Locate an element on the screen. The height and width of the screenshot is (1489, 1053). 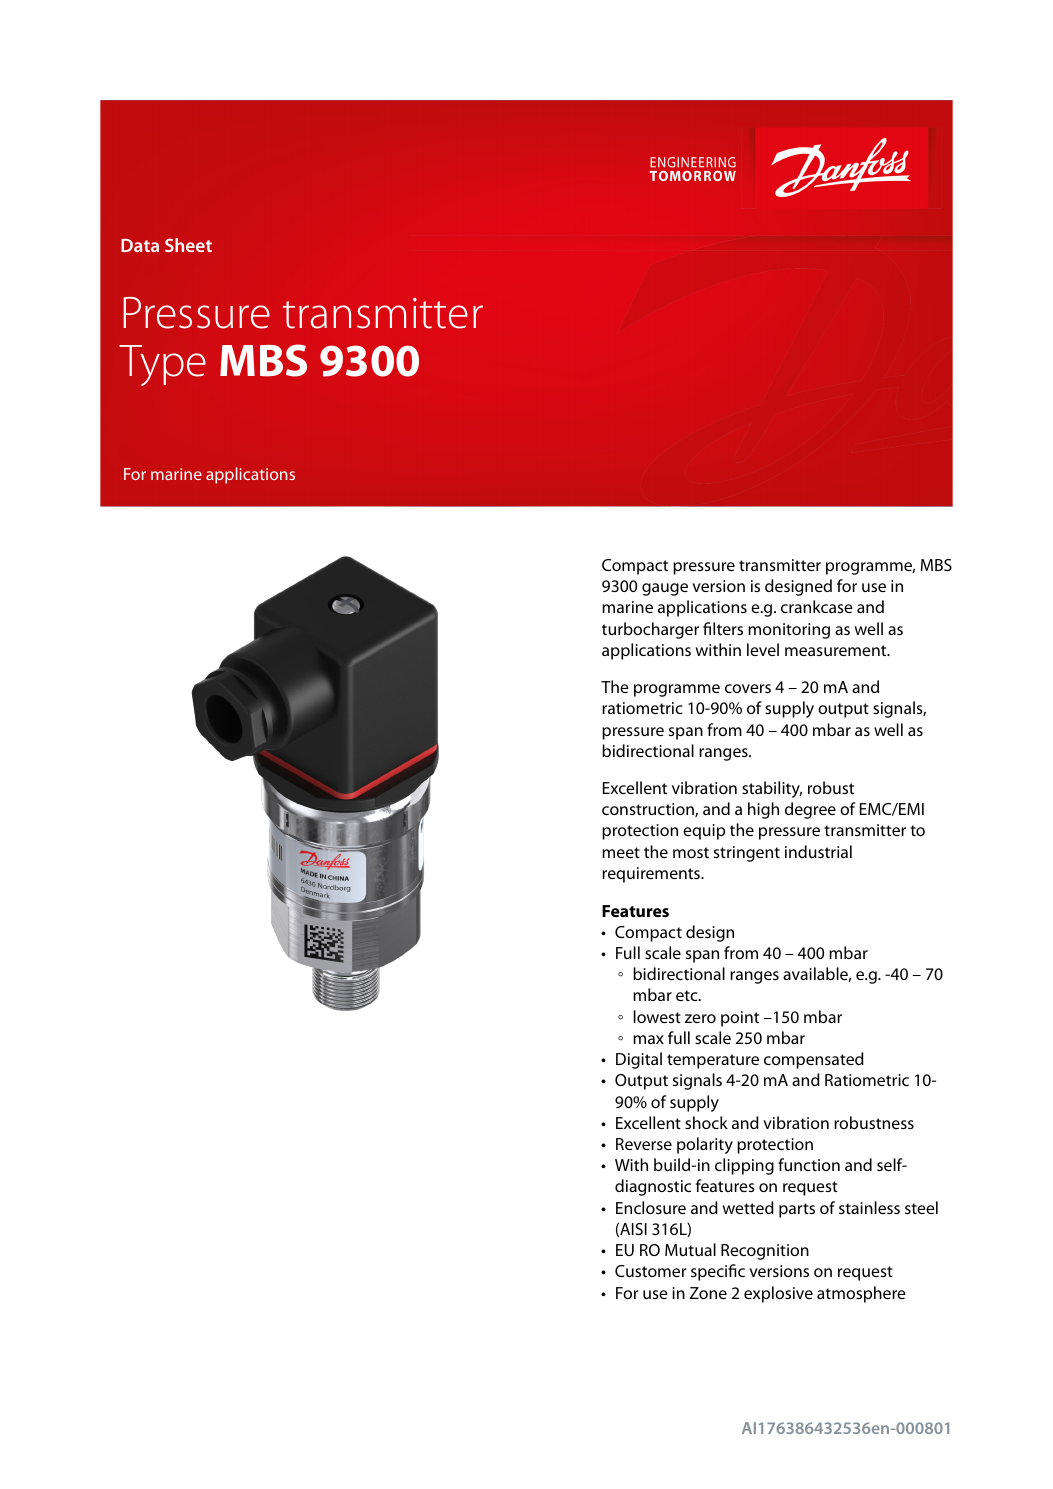
Sheet is located at coordinates (188, 245).
